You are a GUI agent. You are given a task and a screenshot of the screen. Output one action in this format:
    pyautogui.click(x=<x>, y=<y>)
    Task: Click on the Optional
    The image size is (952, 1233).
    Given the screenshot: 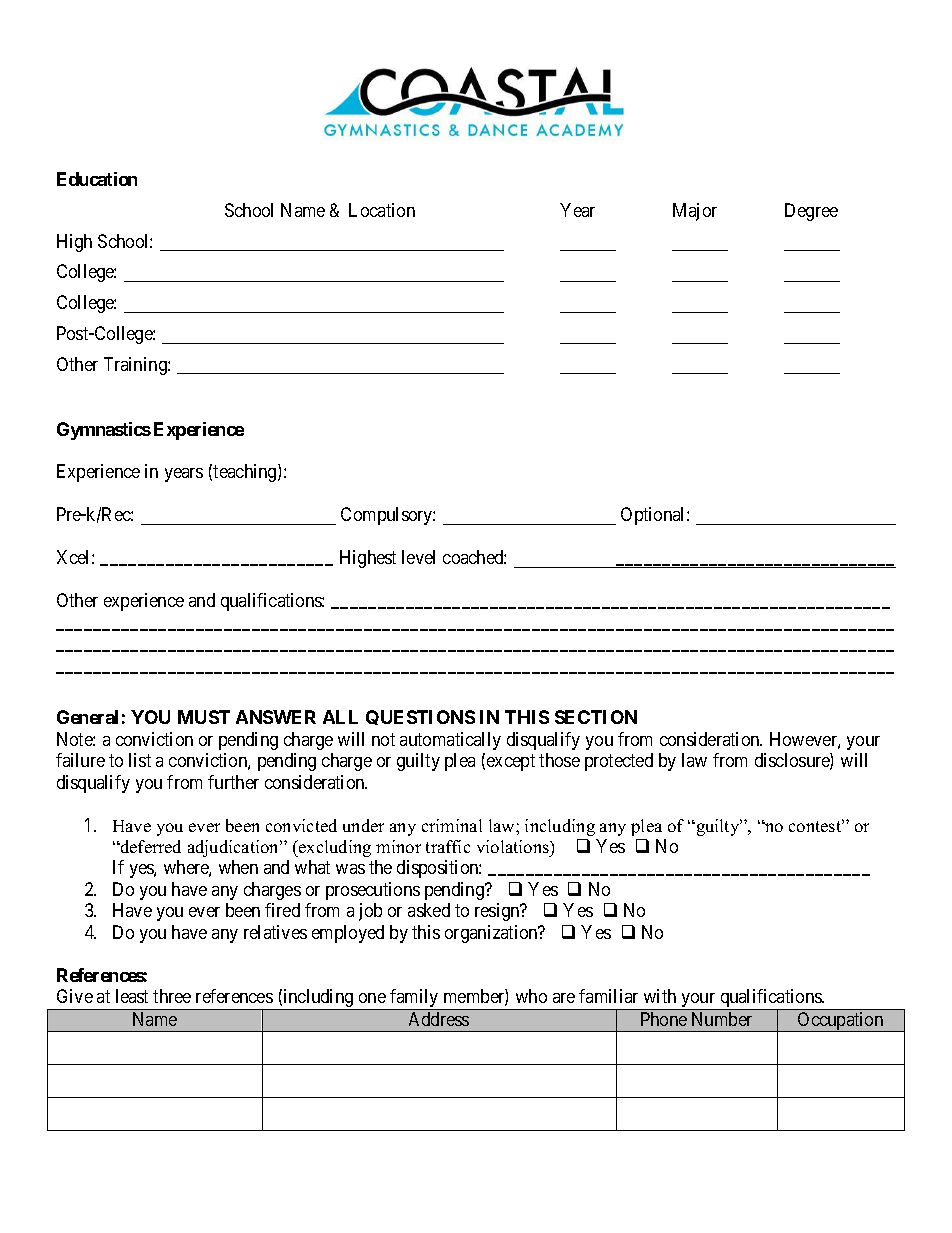 What is the action you would take?
    pyautogui.click(x=654, y=516)
